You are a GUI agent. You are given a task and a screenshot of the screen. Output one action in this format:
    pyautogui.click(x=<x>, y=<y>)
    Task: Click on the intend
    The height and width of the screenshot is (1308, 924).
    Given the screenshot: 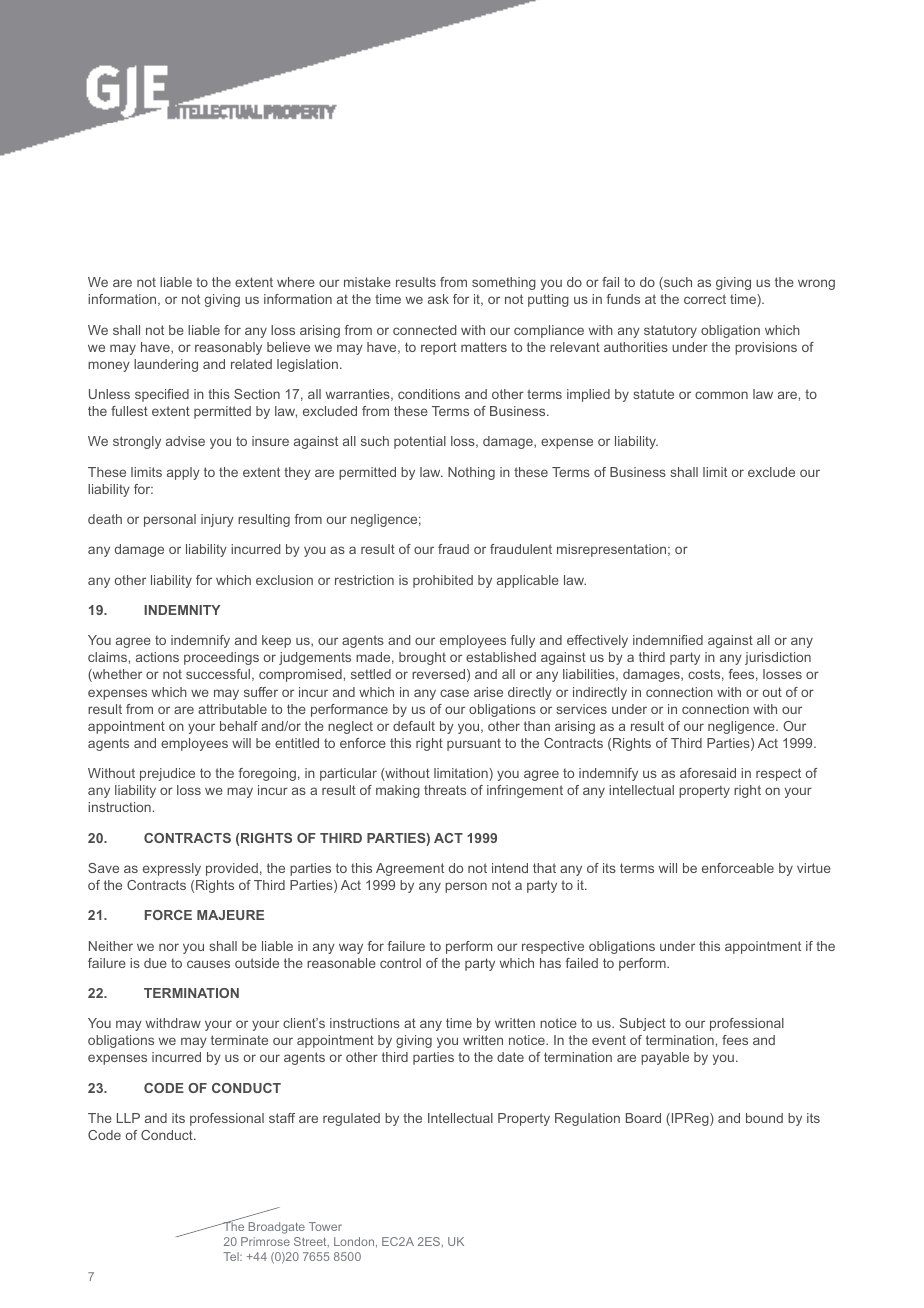 What is the action you would take?
    pyautogui.click(x=510, y=868)
